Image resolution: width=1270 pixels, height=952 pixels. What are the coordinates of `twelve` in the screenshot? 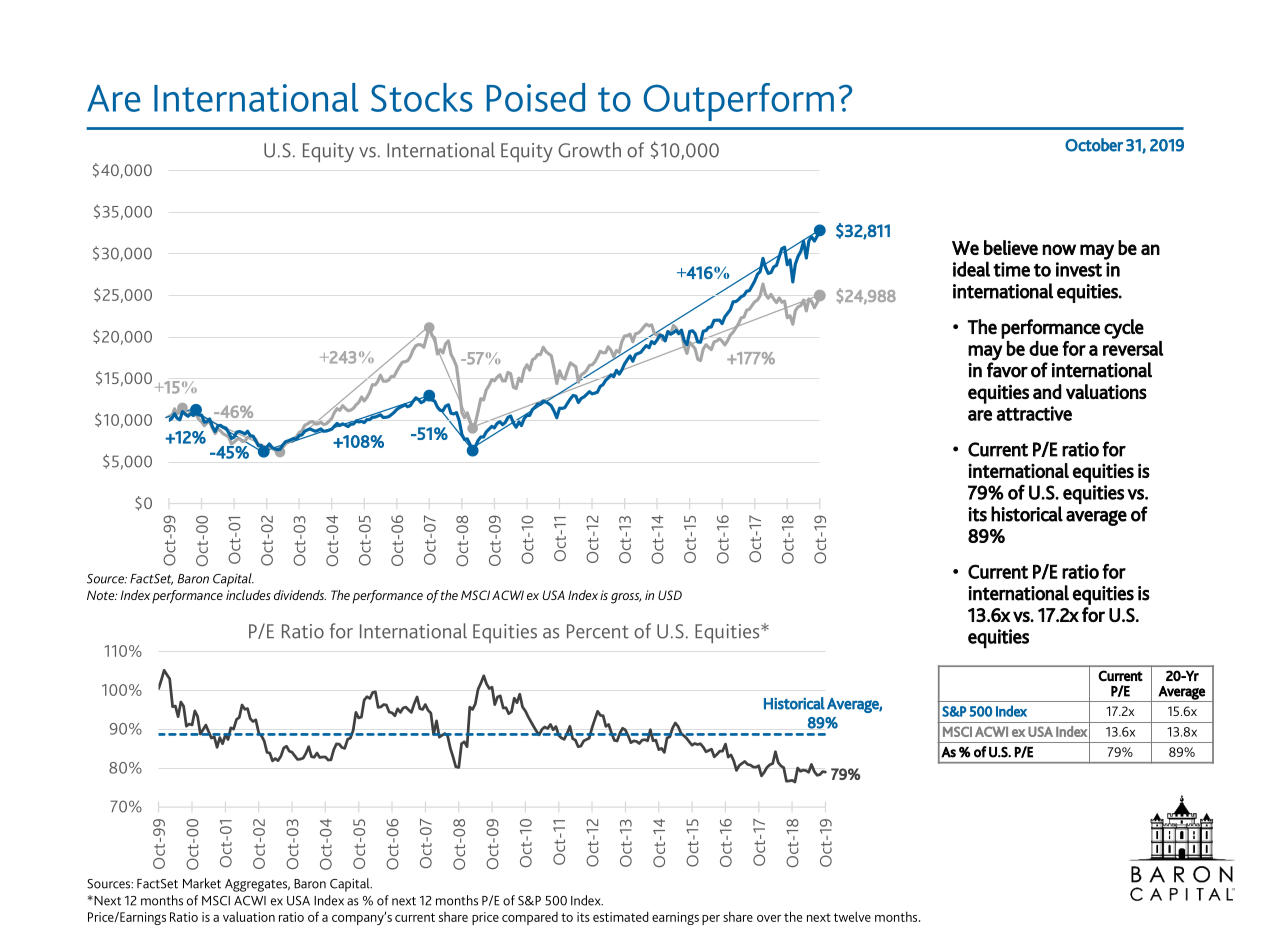 It's located at (852, 916).
